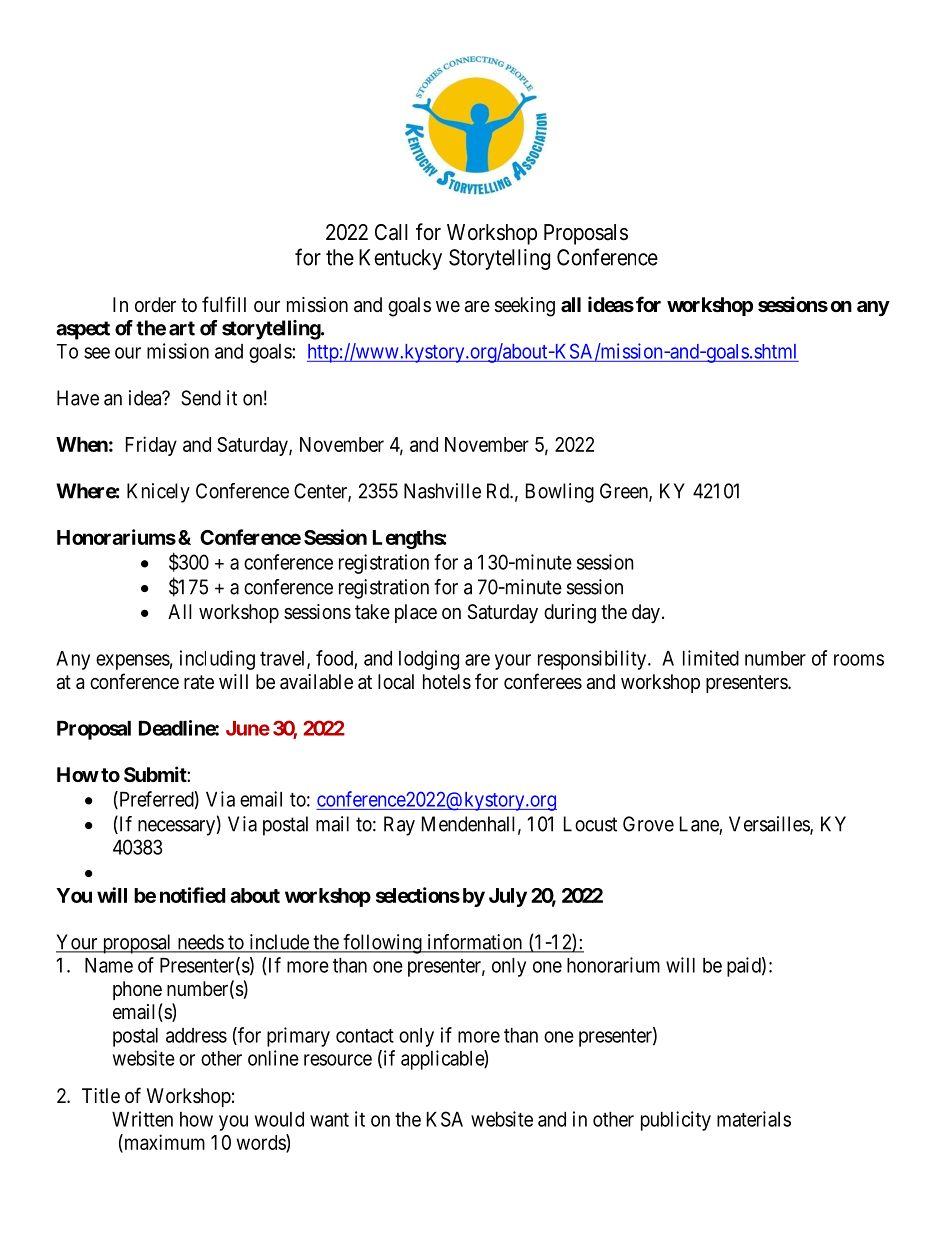 Image resolution: width=952 pixels, height=1233 pixels. Describe the element at coordinates (525, 307) in the screenshot. I see `seeking` at that location.
